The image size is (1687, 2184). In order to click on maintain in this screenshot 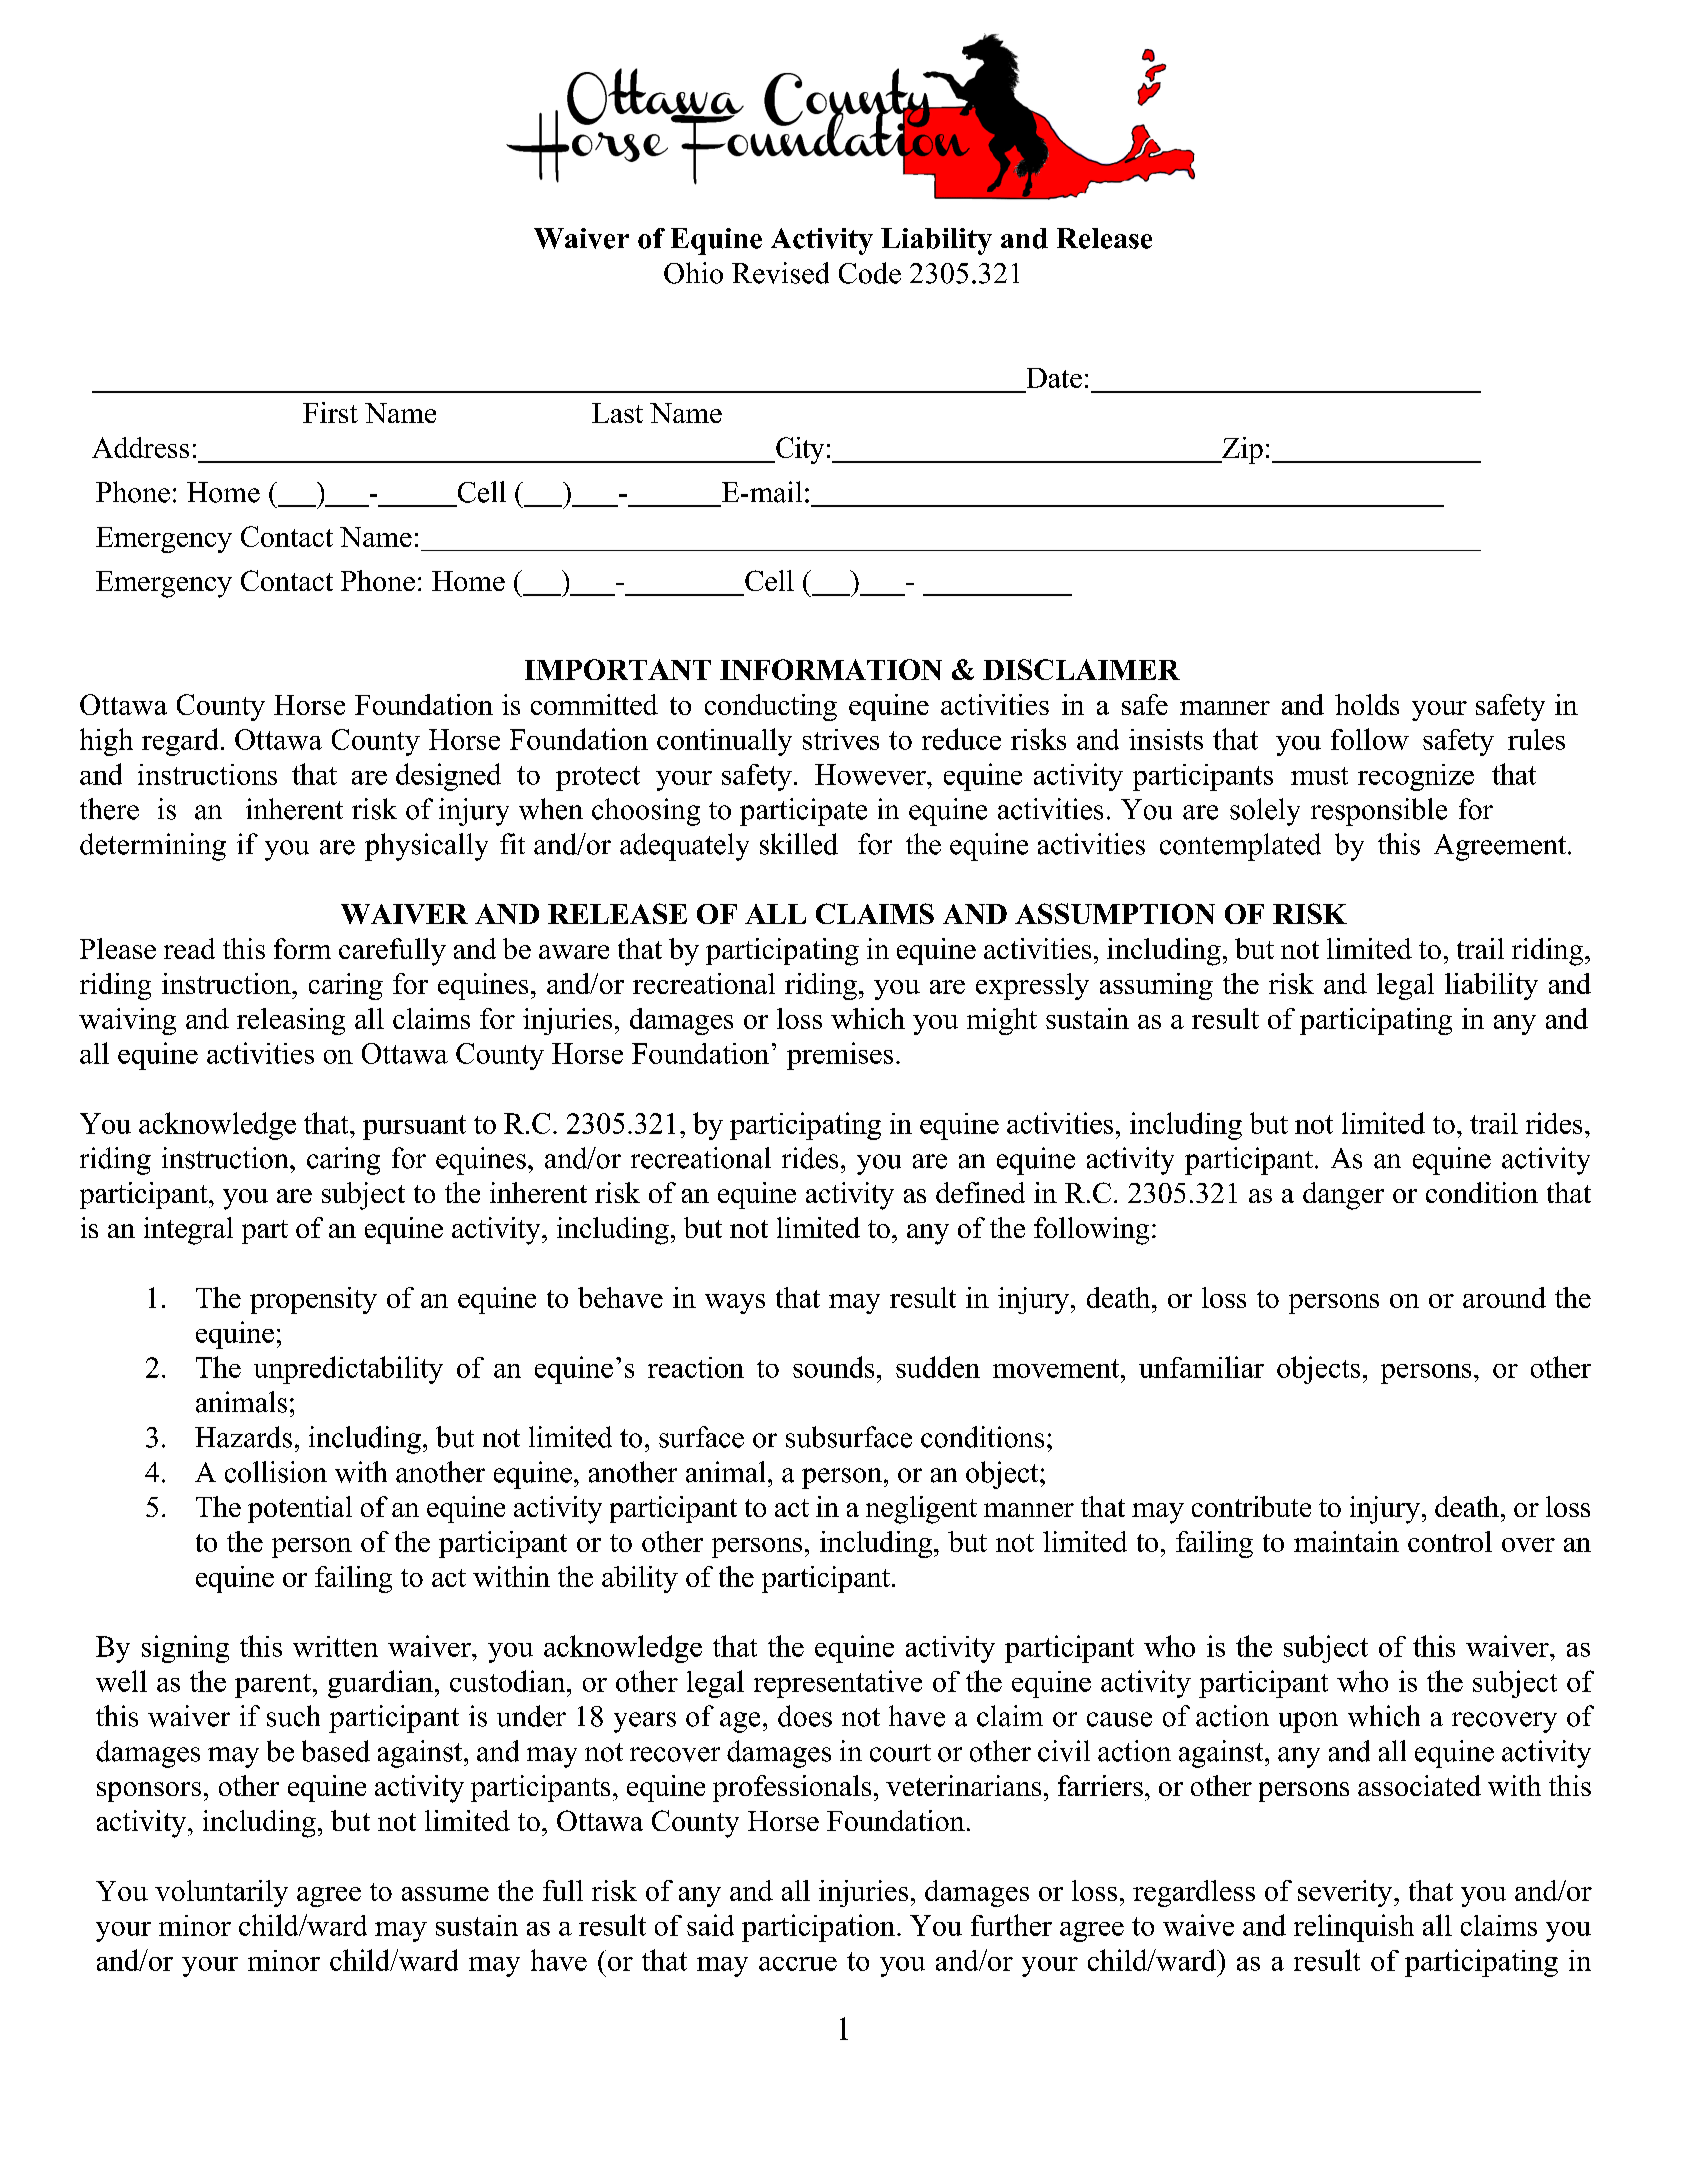, I will do `click(1346, 1541)`.
